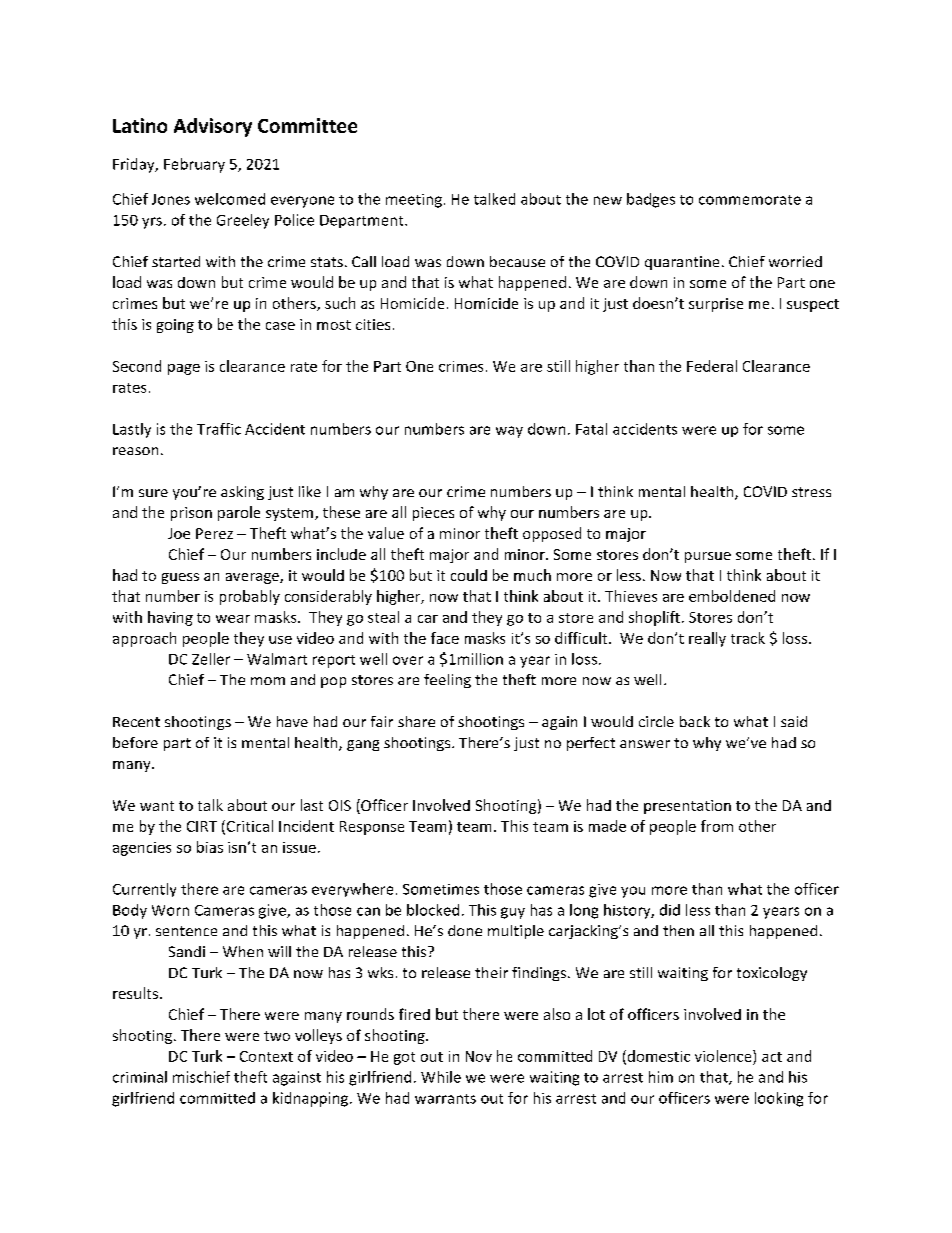 This page has height=1233, width=952. Describe the element at coordinates (651, 200) in the page. I see `badges` at that location.
